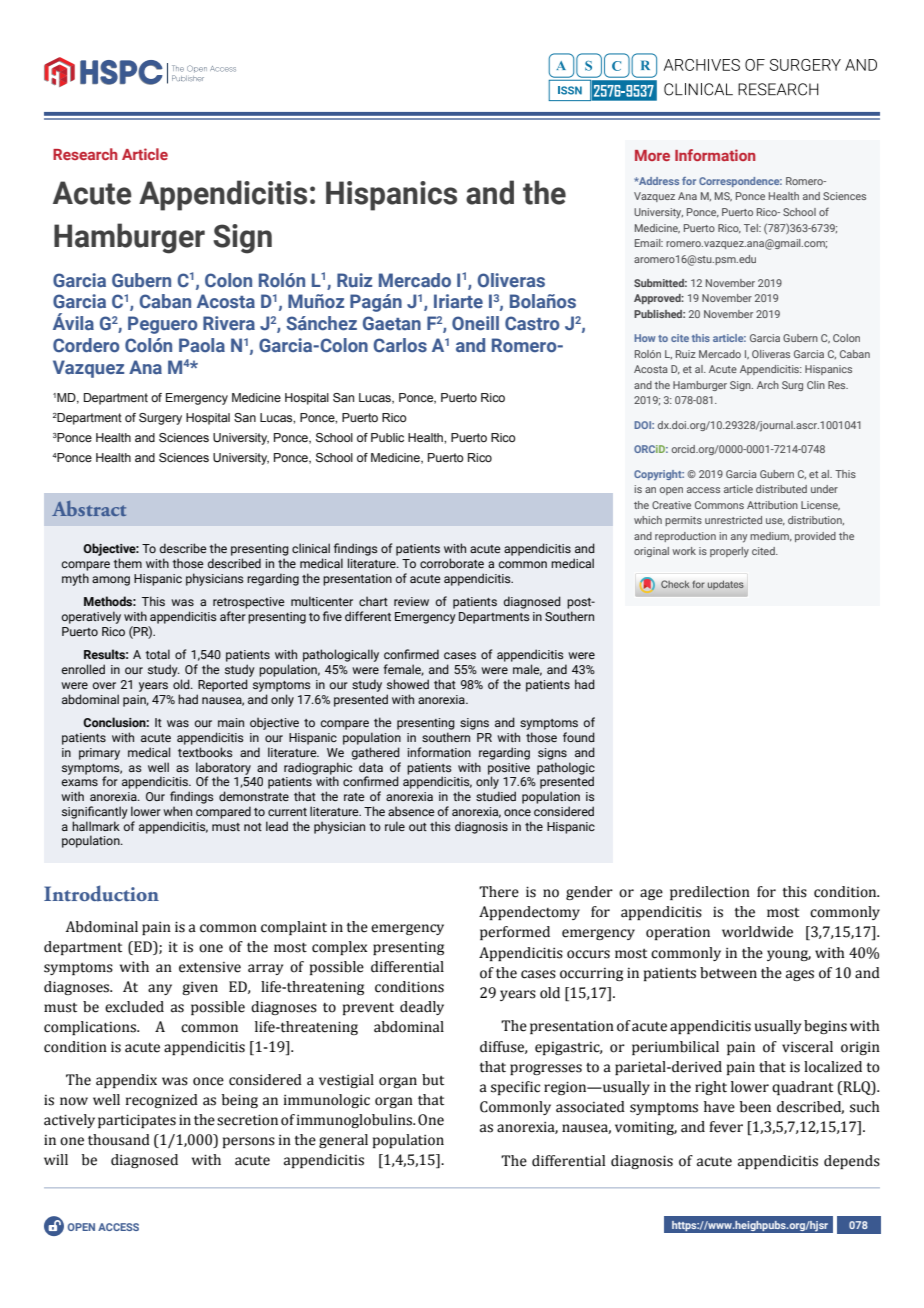 Image resolution: width=924 pixels, height=1308 pixels. Describe the element at coordinates (229, 323) in the document. I see `Rivera` at that location.
